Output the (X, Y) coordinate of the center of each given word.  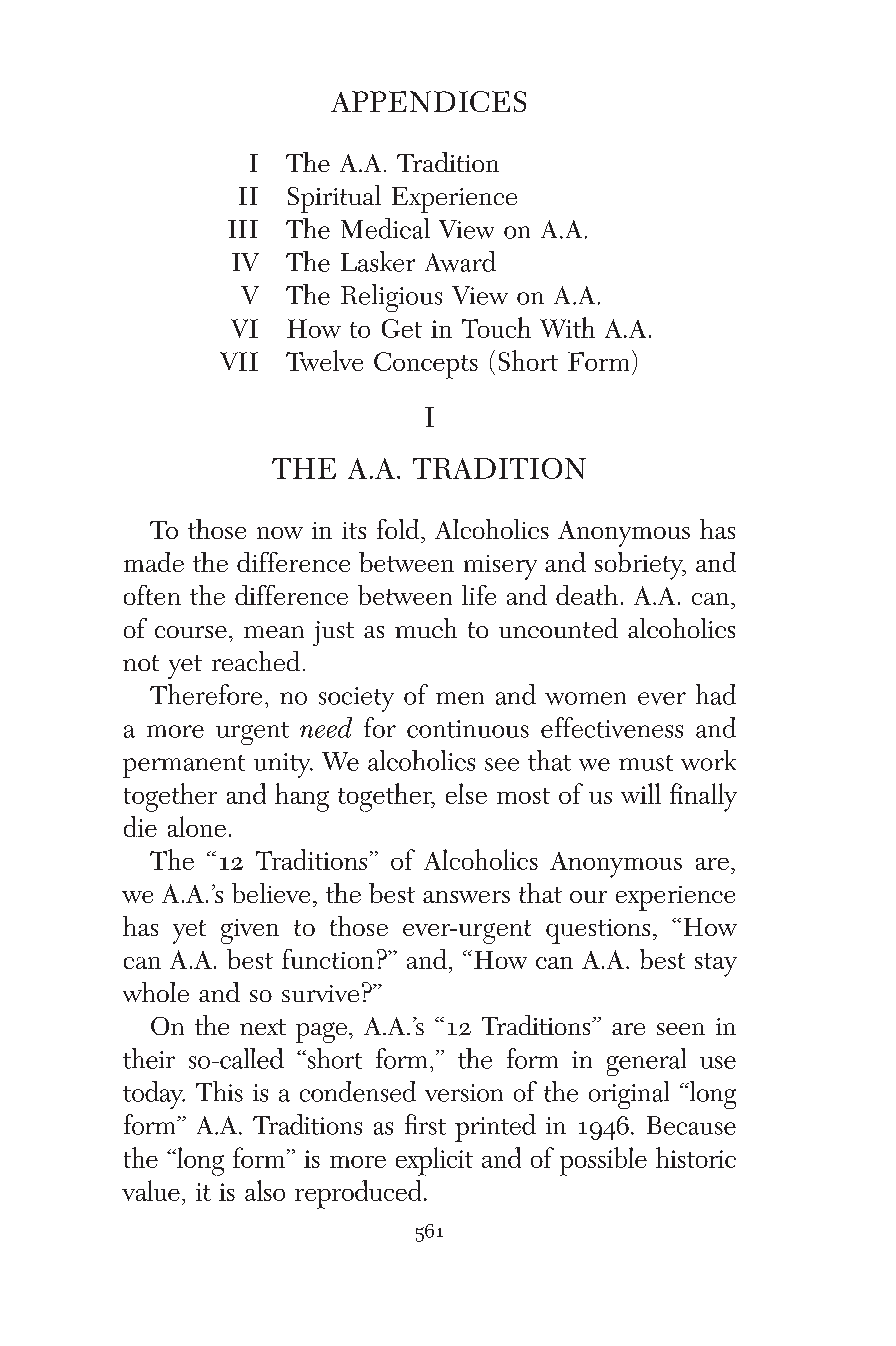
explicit (434, 1161)
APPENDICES (428, 101)
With (567, 327)
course (191, 632)
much (426, 628)
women (585, 698)
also (265, 1190)
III (243, 229)
